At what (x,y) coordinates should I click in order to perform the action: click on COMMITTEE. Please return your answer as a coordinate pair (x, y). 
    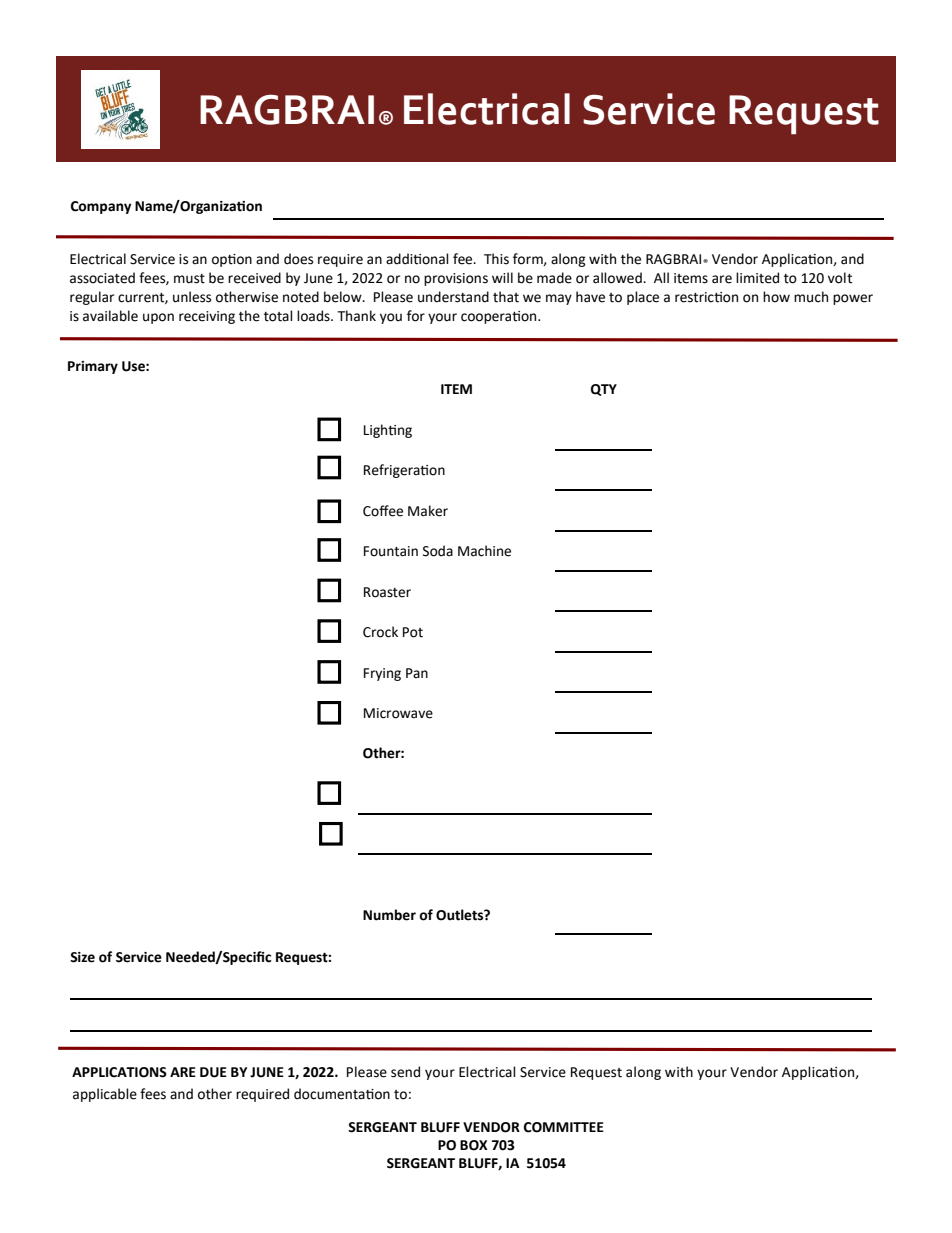
    Looking at the image, I should click on (564, 1127).
